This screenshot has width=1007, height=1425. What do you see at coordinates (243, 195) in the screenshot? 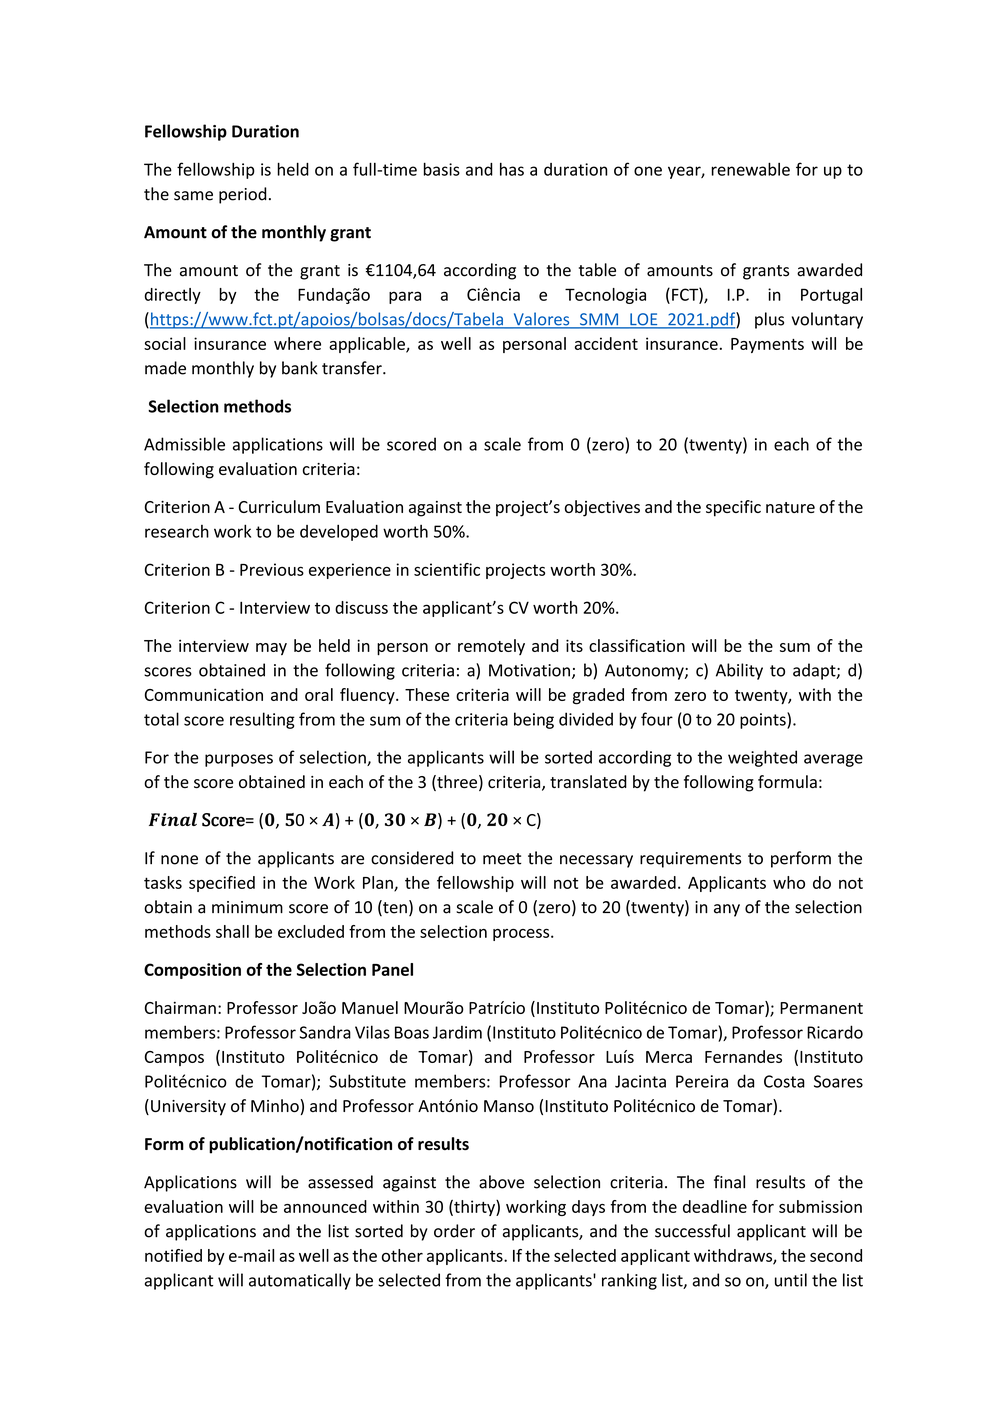
I see `period` at bounding box center [243, 195].
